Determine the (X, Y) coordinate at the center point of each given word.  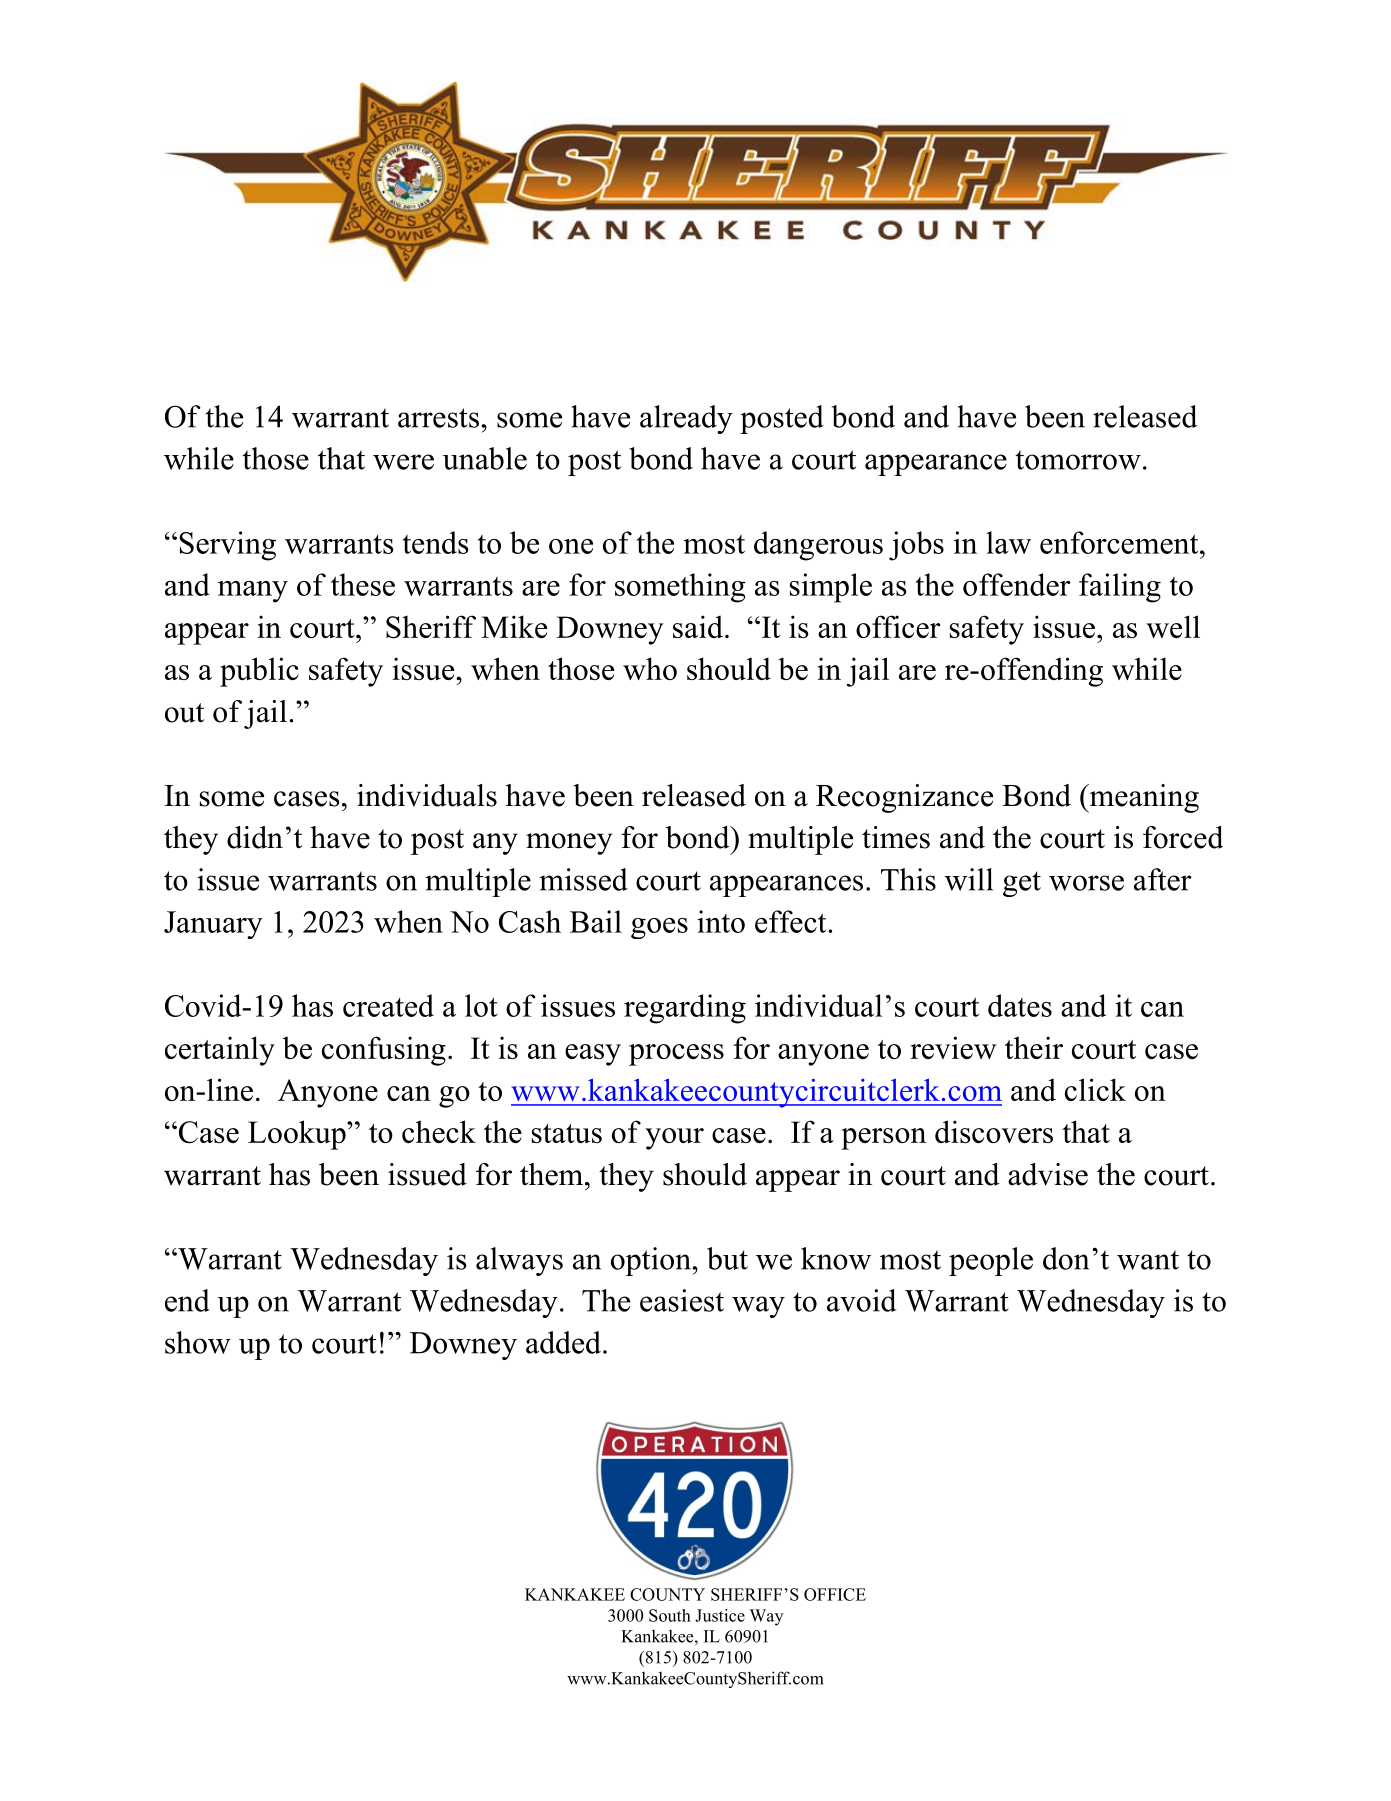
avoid (862, 1300)
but (727, 1258)
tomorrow (1078, 460)
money (569, 844)
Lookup (298, 1135)
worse (1086, 883)
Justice (720, 1615)
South (670, 1615)
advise (1048, 1174)
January (213, 925)
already (686, 419)
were (403, 462)
